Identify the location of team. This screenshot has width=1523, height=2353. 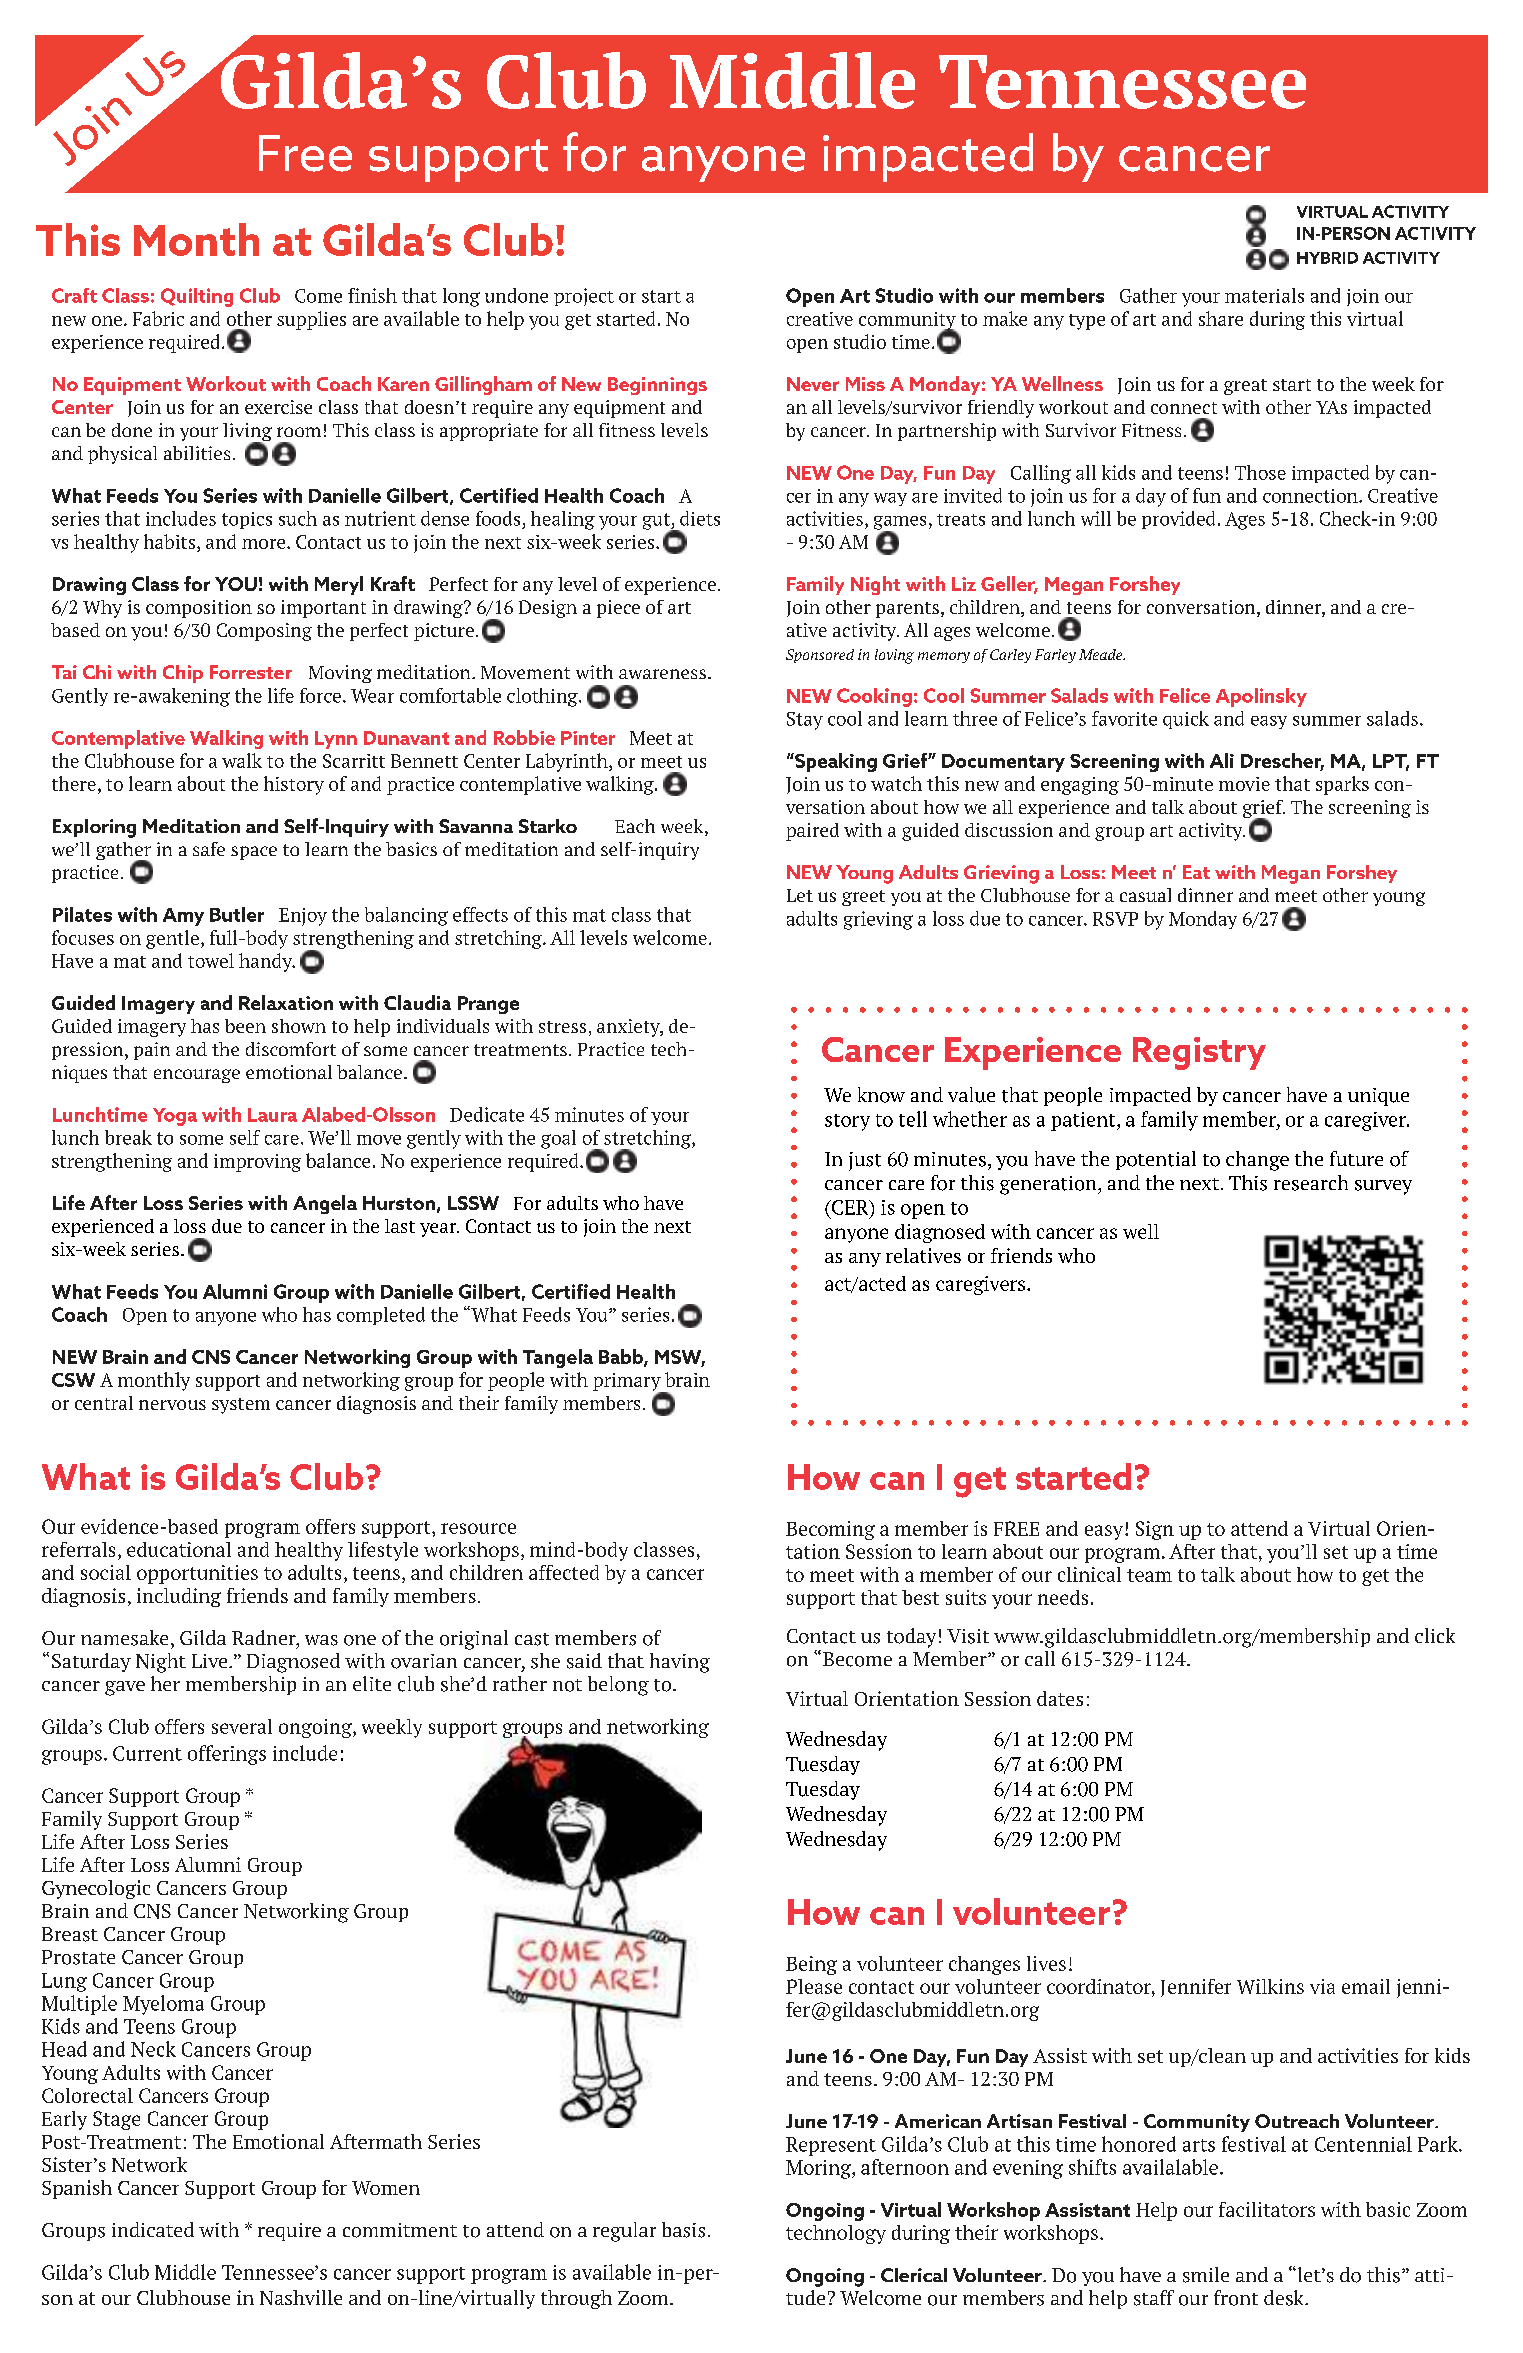
(1149, 1575).
